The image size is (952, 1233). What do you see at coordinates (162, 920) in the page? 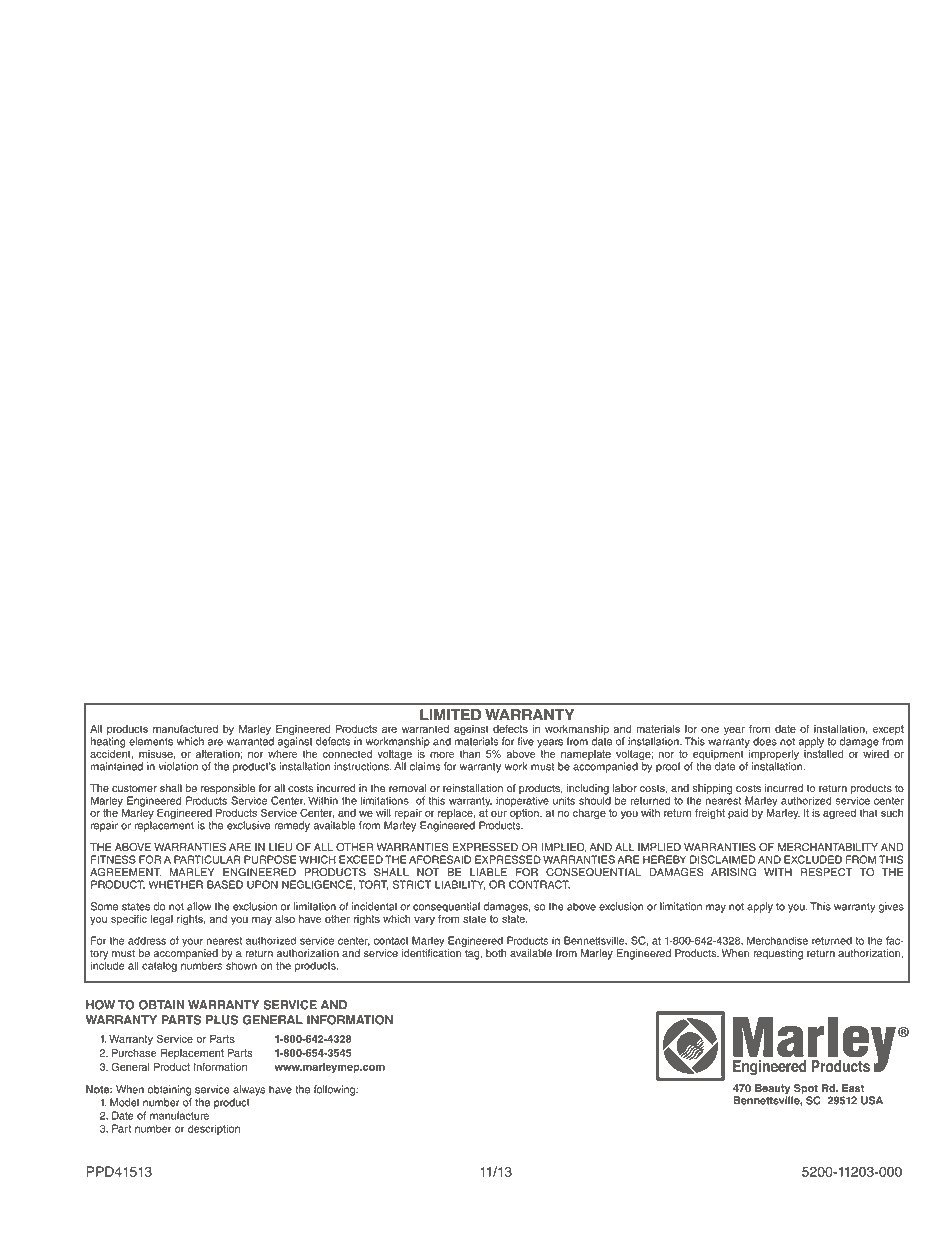
I see `legal` at bounding box center [162, 920].
